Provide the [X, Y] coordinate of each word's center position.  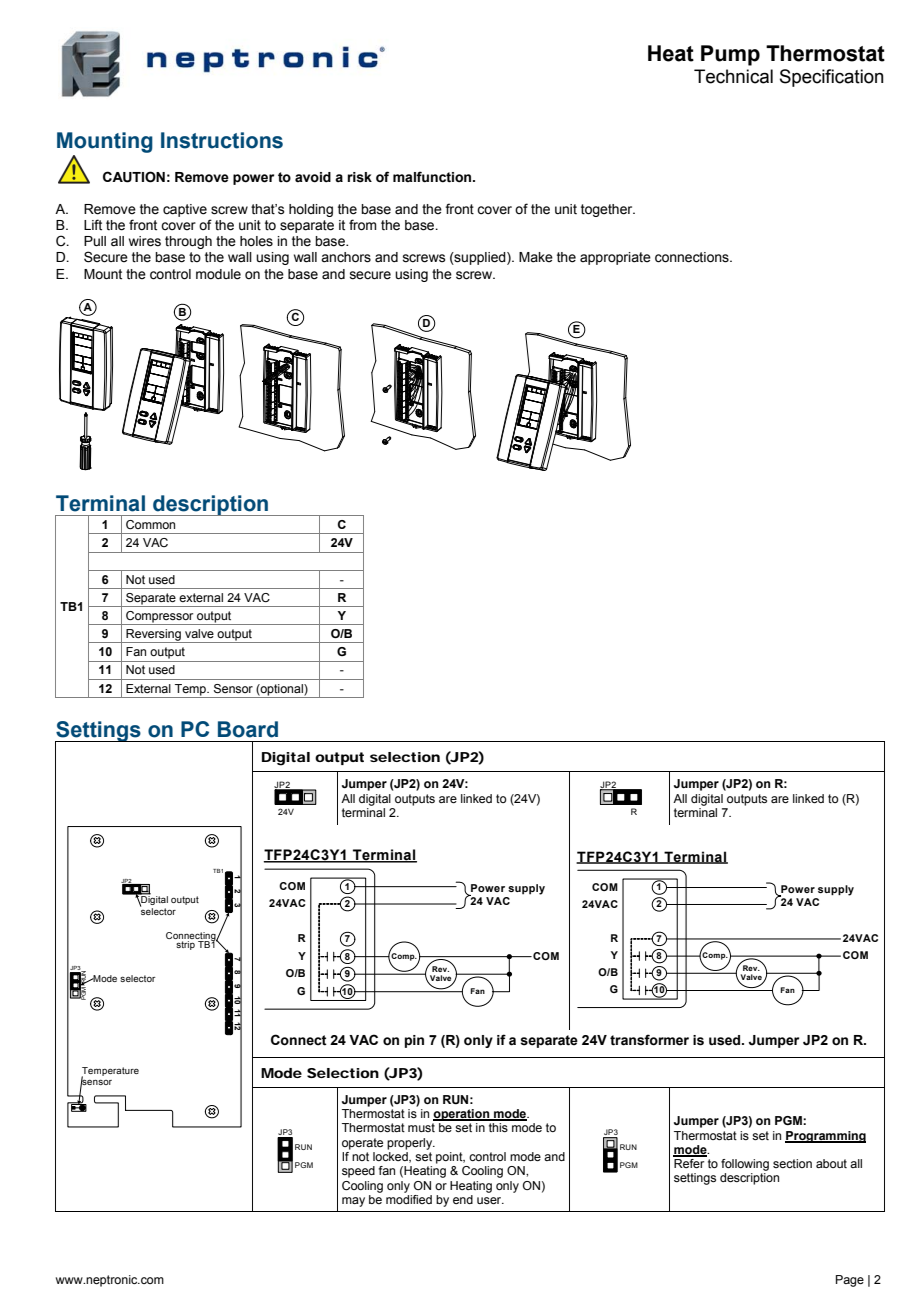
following [745, 1165]
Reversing [153, 636]
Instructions [222, 140]
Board [248, 729]
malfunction [433, 177]
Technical [733, 76]
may [353, 1202]
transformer [649, 1040]
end [463, 1199]
